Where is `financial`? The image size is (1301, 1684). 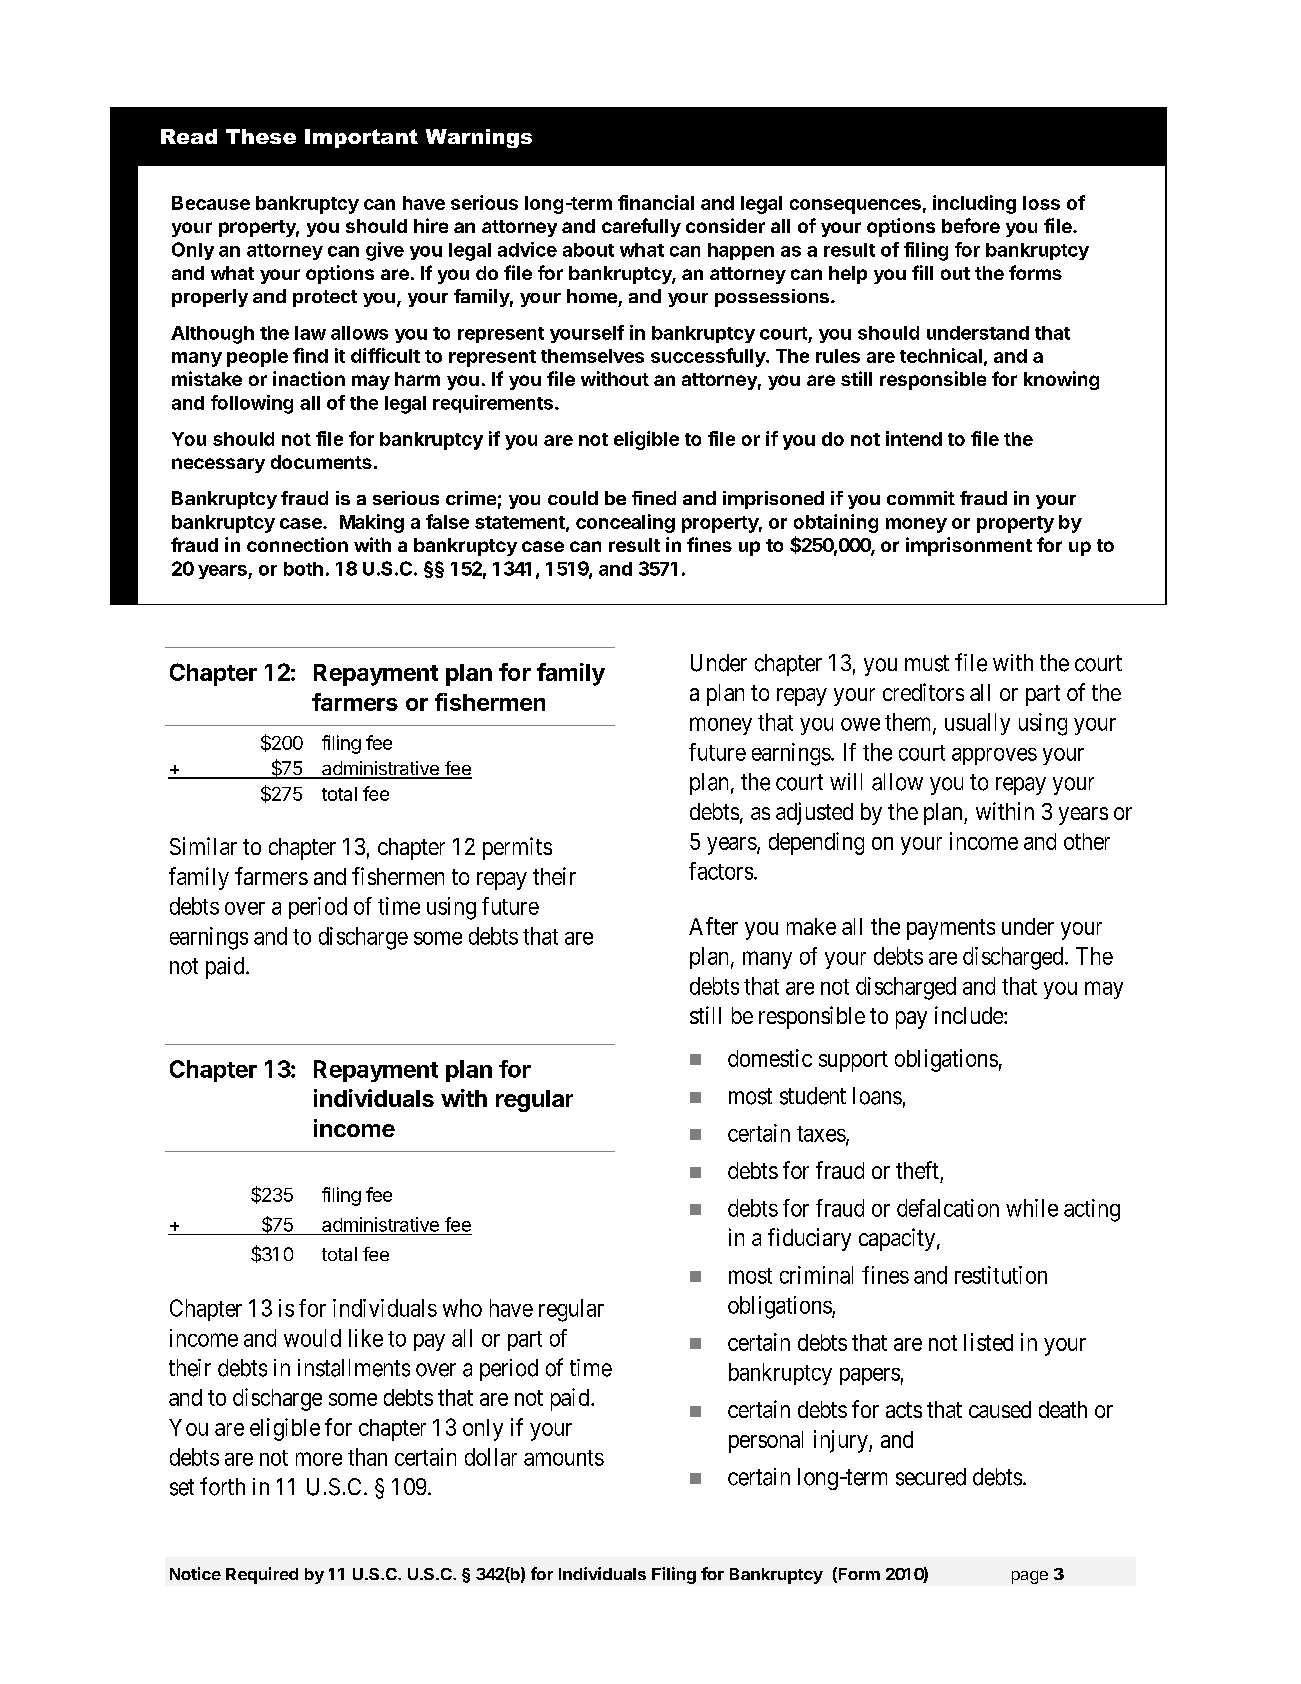
financial is located at coordinates (656, 202).
